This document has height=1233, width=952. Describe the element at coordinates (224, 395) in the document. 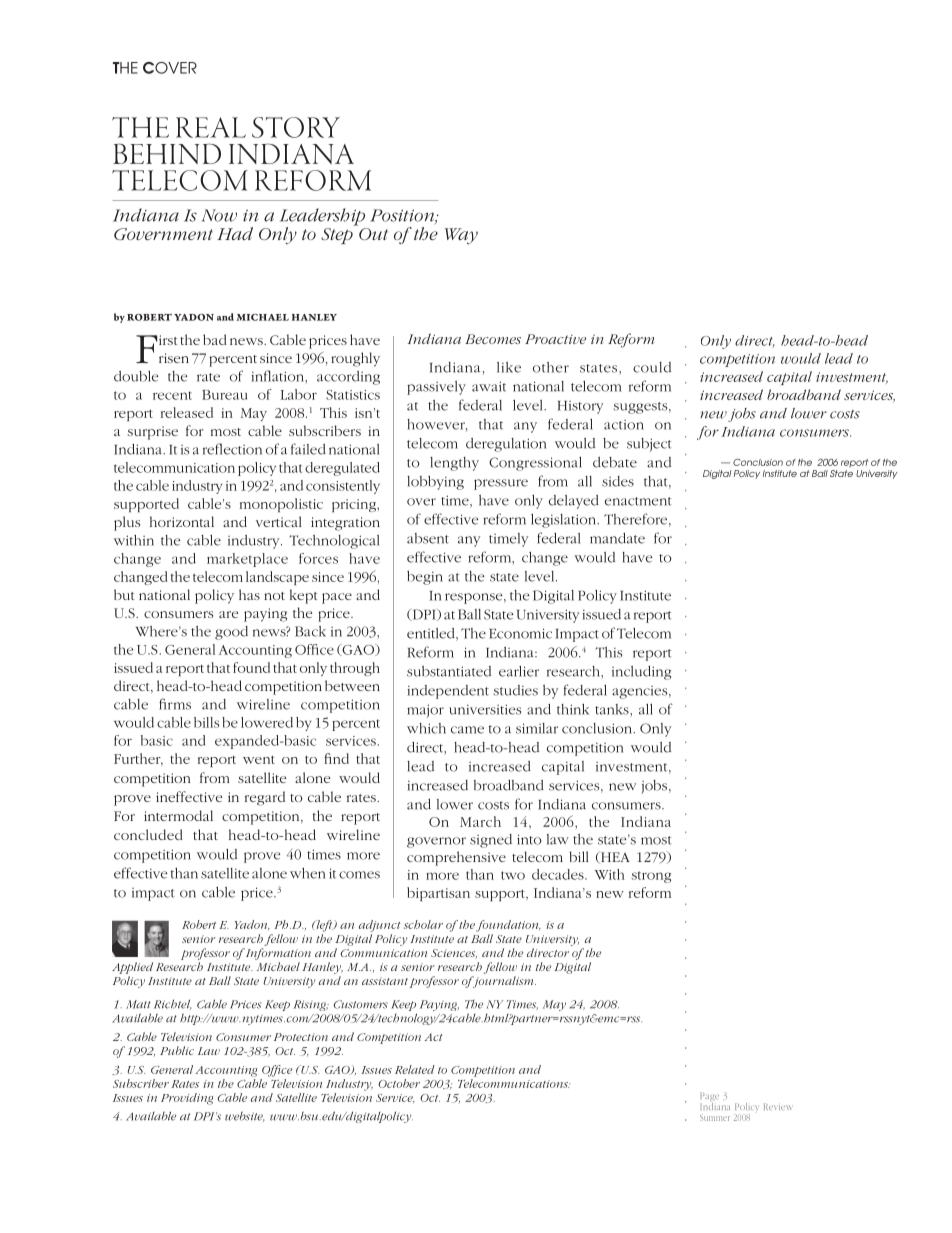

I see `Bureau` at that location.
